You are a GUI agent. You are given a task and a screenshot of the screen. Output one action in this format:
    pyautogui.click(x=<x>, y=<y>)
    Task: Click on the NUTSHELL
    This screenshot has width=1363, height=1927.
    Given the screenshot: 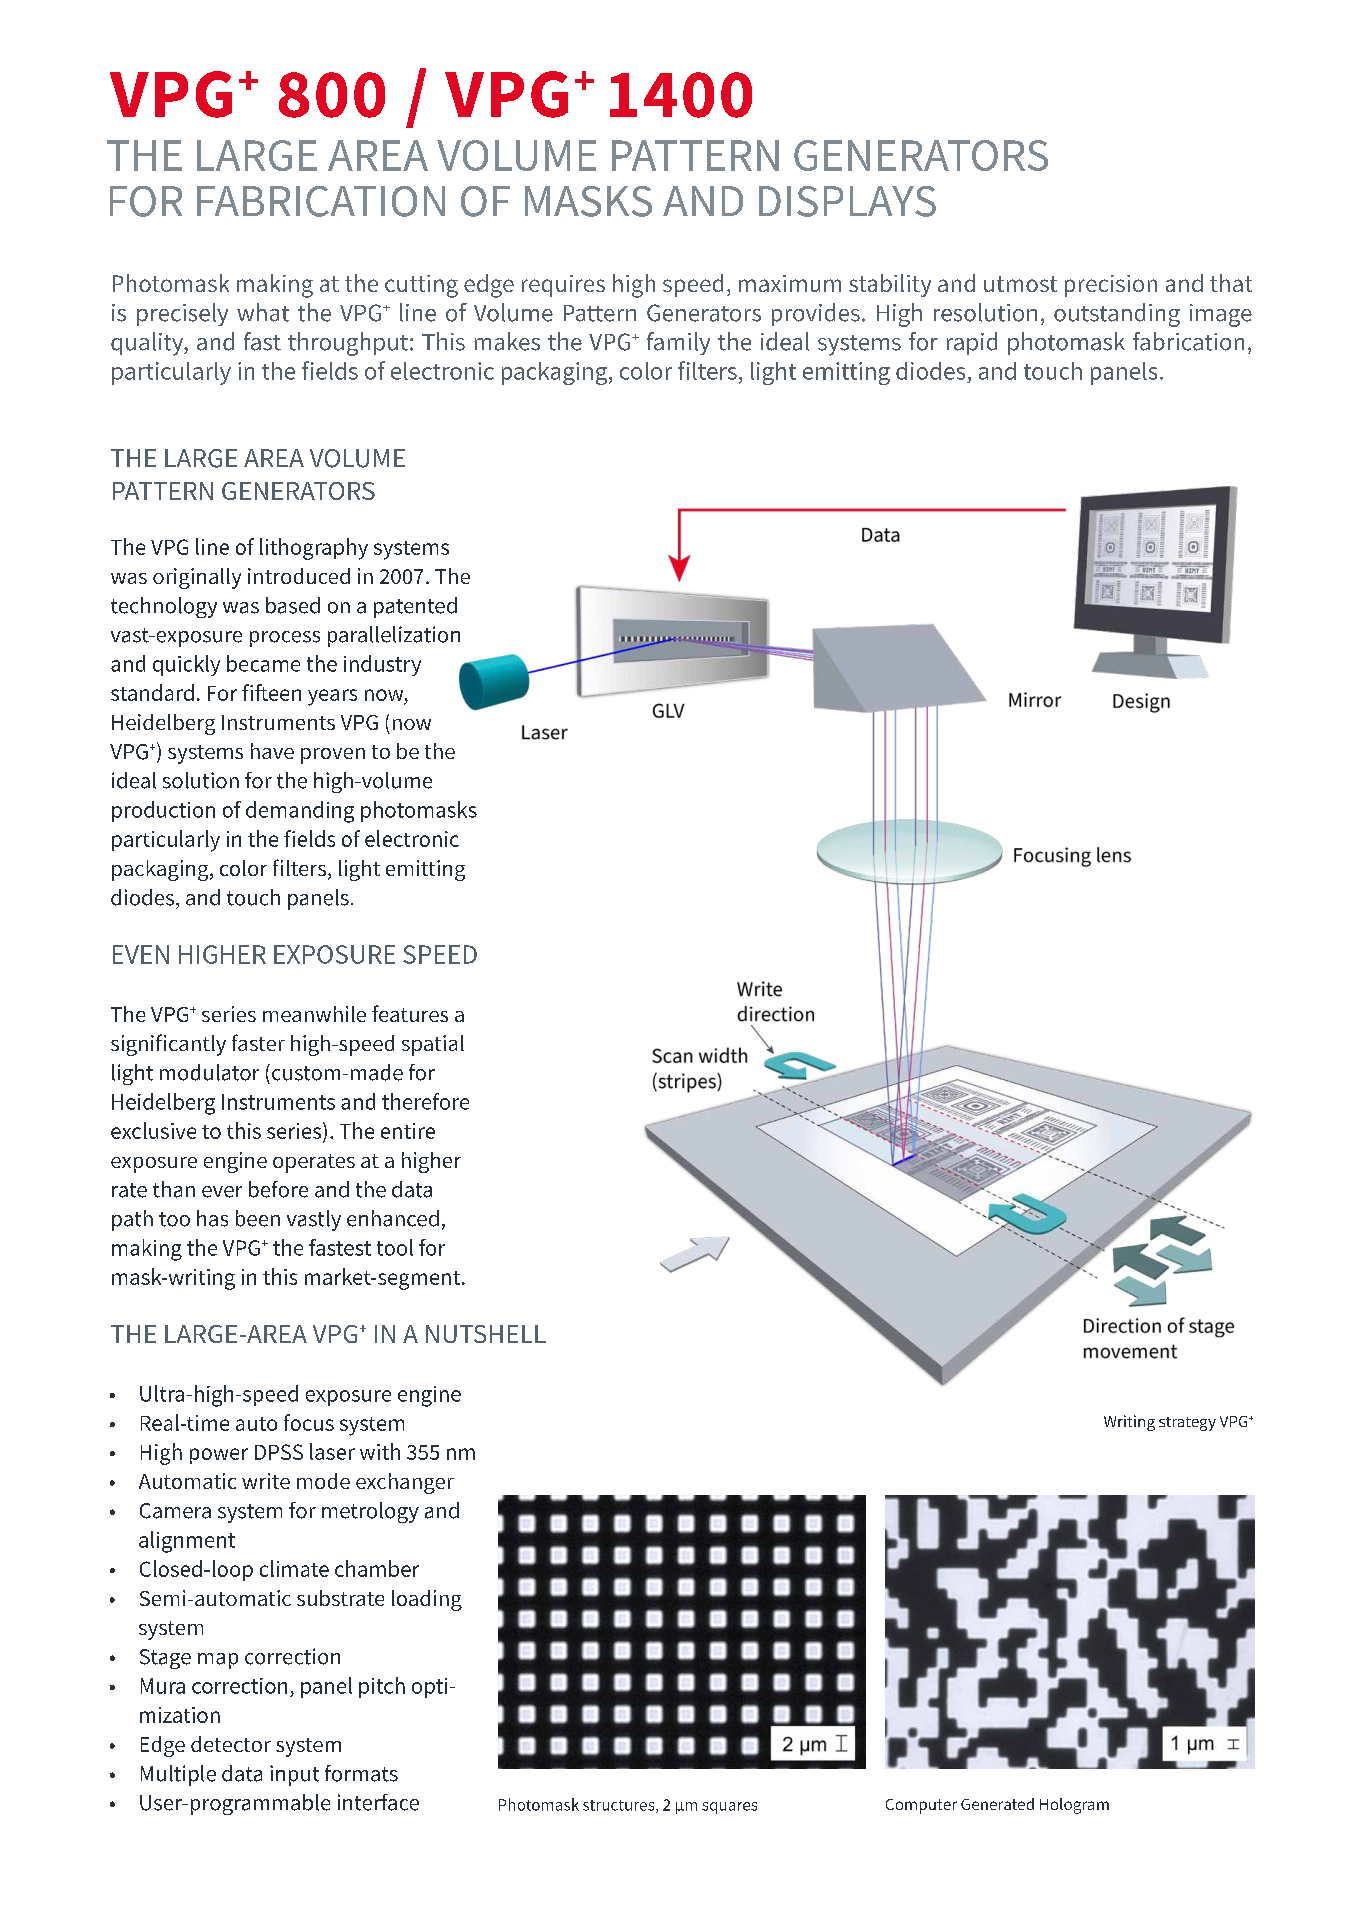 What is the action you would take?
    pyautogui.click(x=486, y=1334)
